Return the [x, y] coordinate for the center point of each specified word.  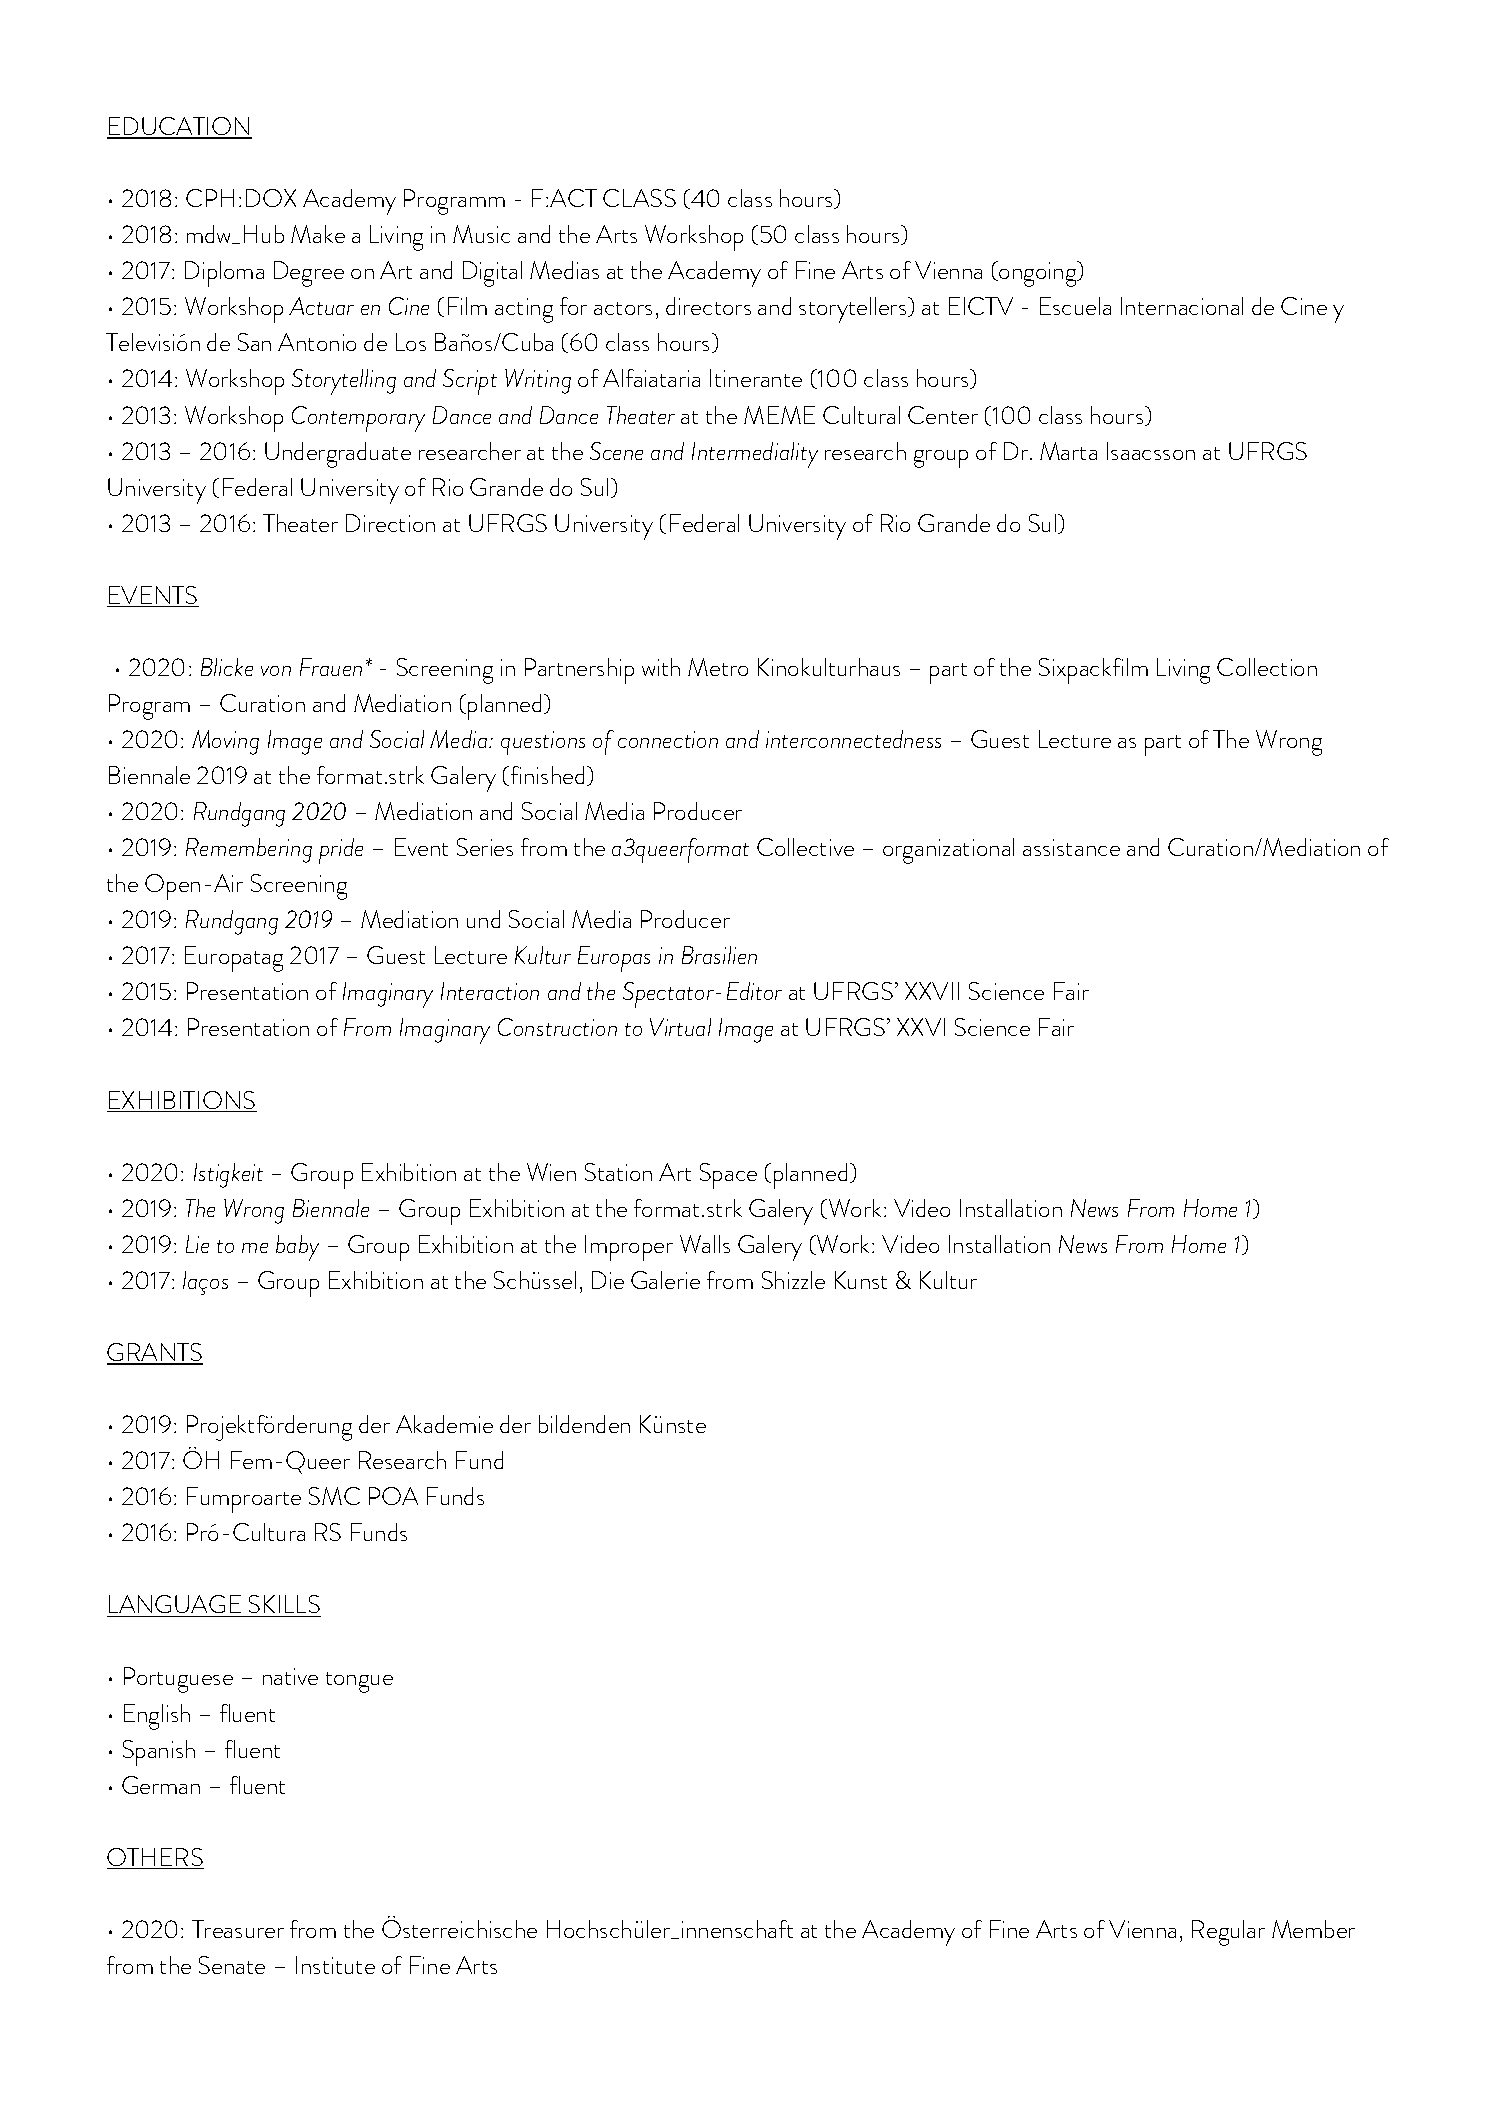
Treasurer [238, 1929]
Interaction [490, 991]
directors [708, 306]
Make [318, 234]
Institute [335, 1965]
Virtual [680, 1027]
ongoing [1038, 274]
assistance [1071, 847]
